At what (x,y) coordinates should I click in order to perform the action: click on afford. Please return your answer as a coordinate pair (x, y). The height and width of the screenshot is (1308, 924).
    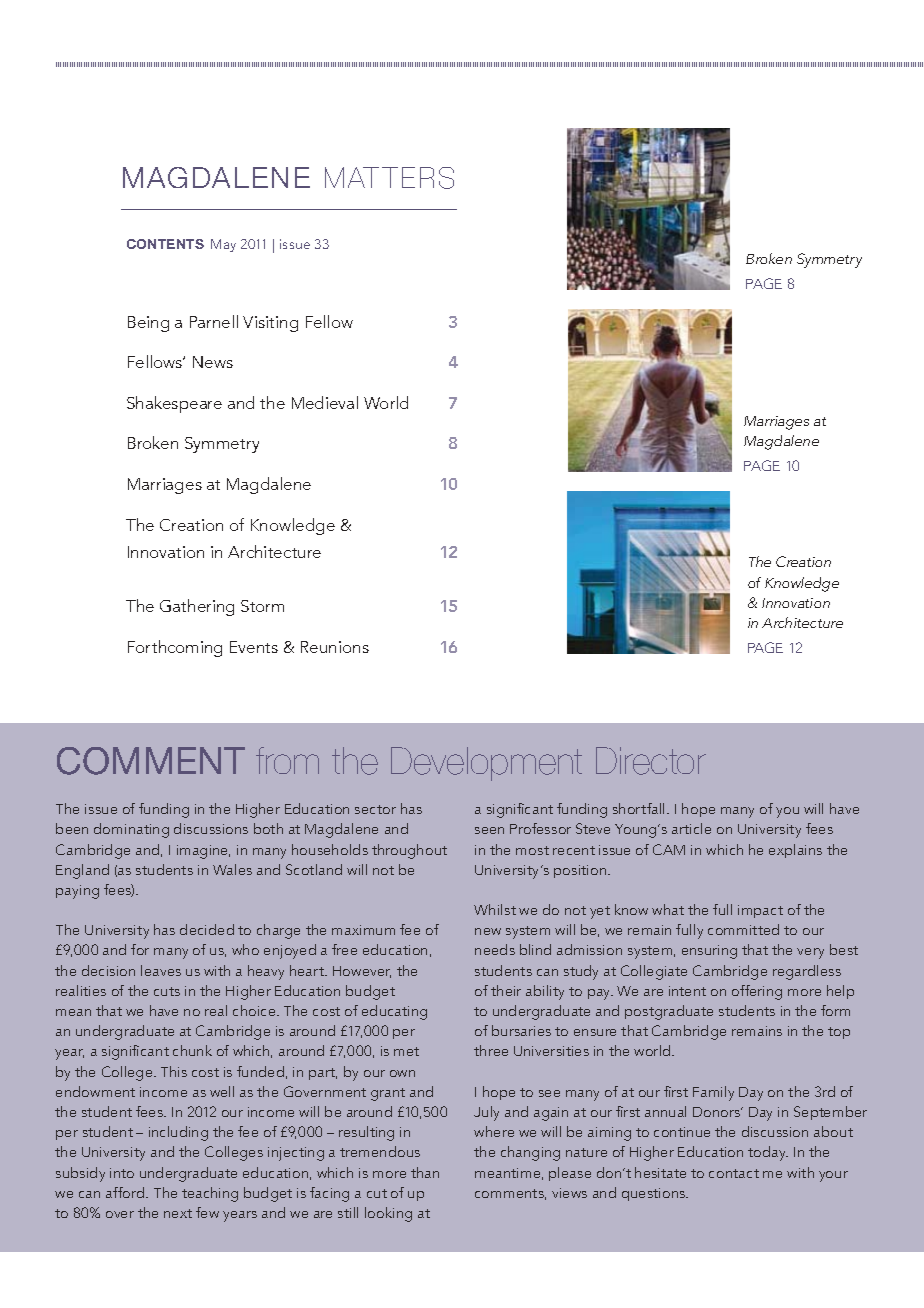
    Looking at the image, I should click on (126, 1192).
